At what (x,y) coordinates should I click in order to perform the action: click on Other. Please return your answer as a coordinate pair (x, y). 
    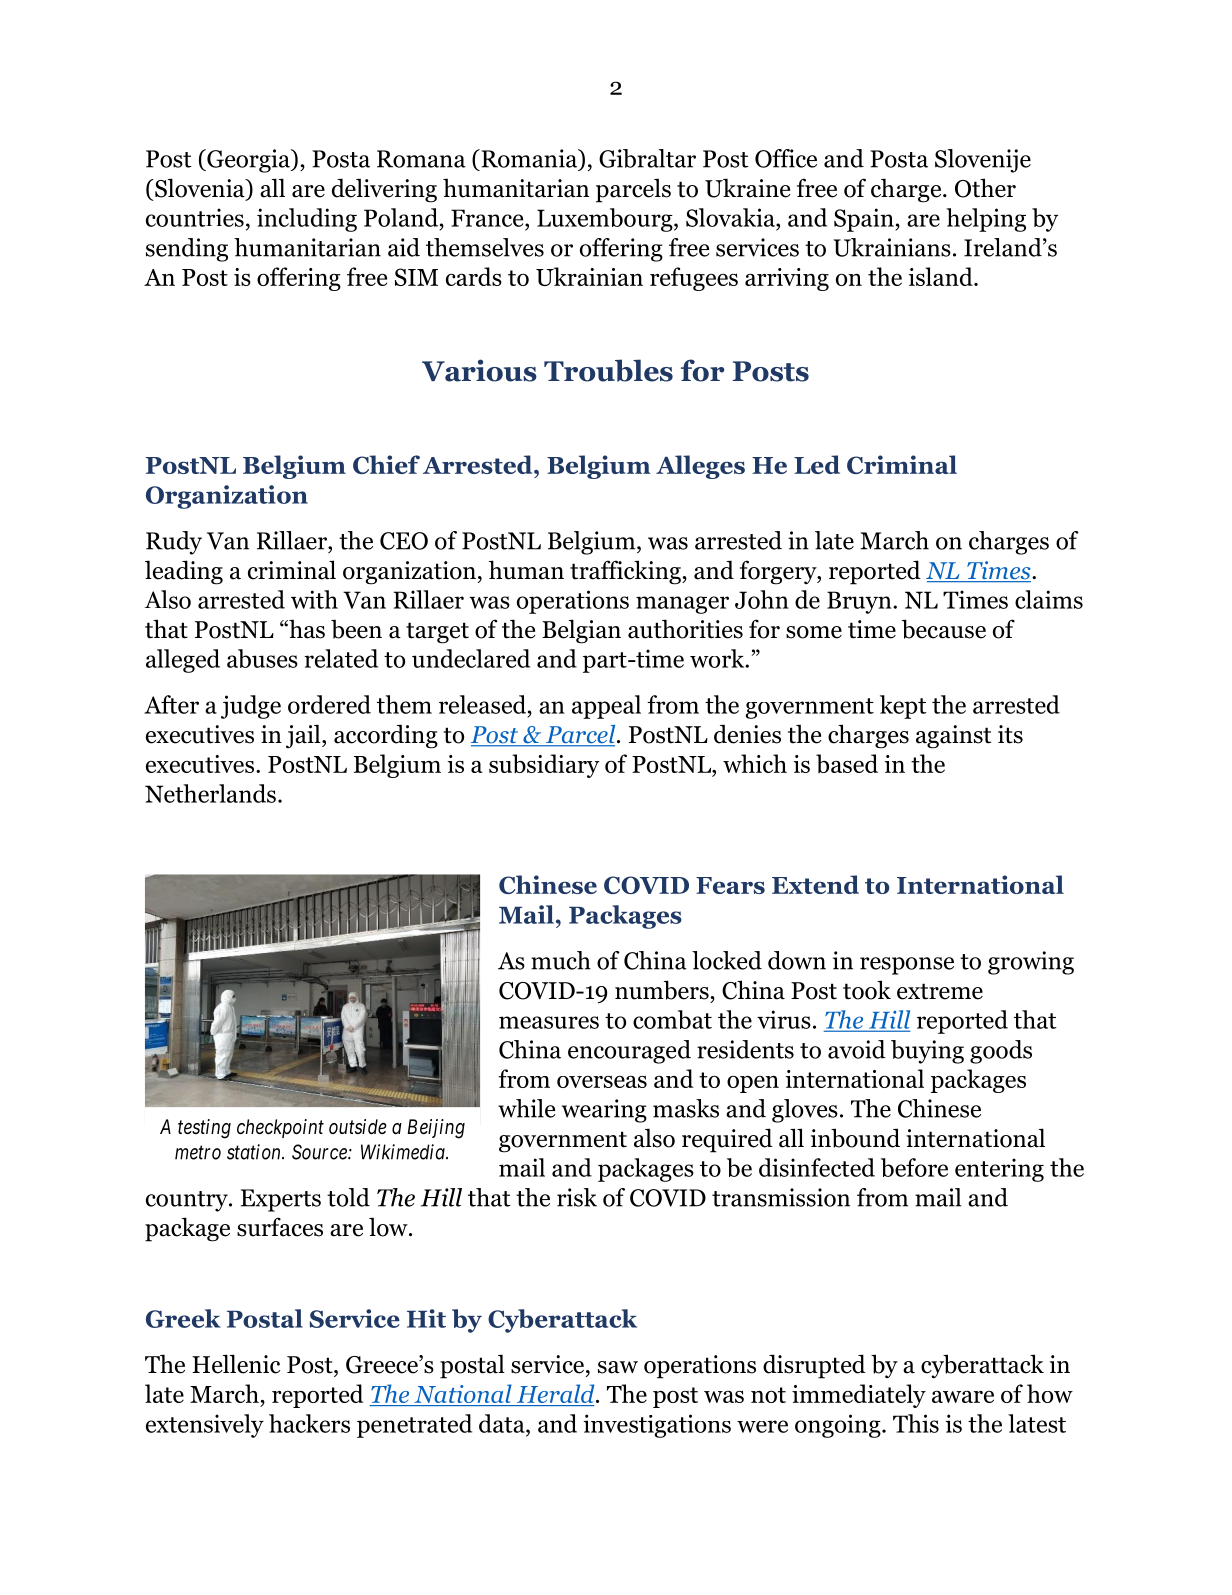
    Looking at the image, I should click on (985, 188).
